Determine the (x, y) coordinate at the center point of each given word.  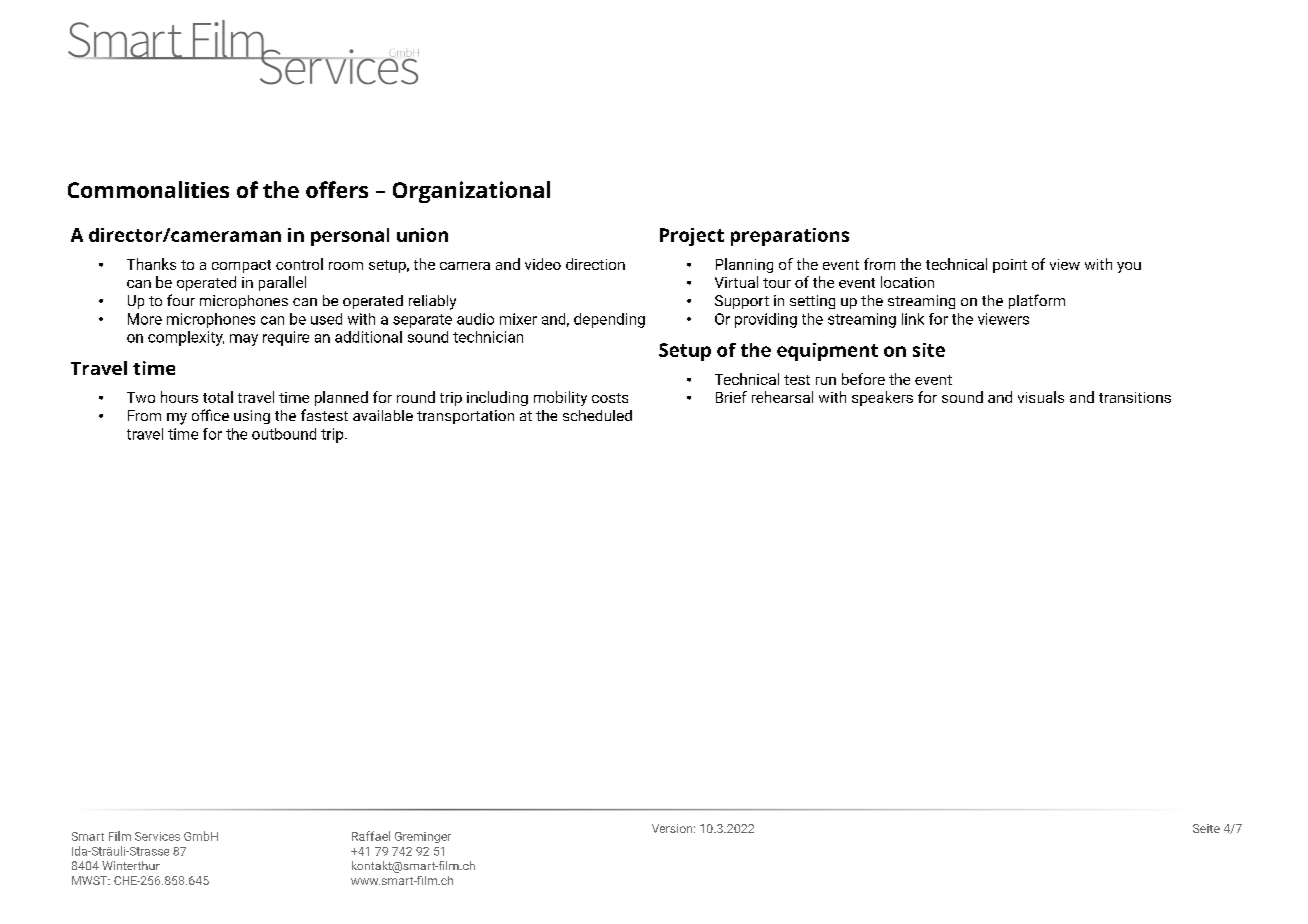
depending (609, 320)
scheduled (597, 415)
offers (337, 189)
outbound (284, 434)
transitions (1135, 397)
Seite (1206, 828)
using (252, 417)
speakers (882, 398)
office (210, 415)
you (1129, 267)
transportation (465, 417)
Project (692, 237)
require (286, 338)
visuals (1041, 397)
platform (1037, 301)
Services (157, 836)
